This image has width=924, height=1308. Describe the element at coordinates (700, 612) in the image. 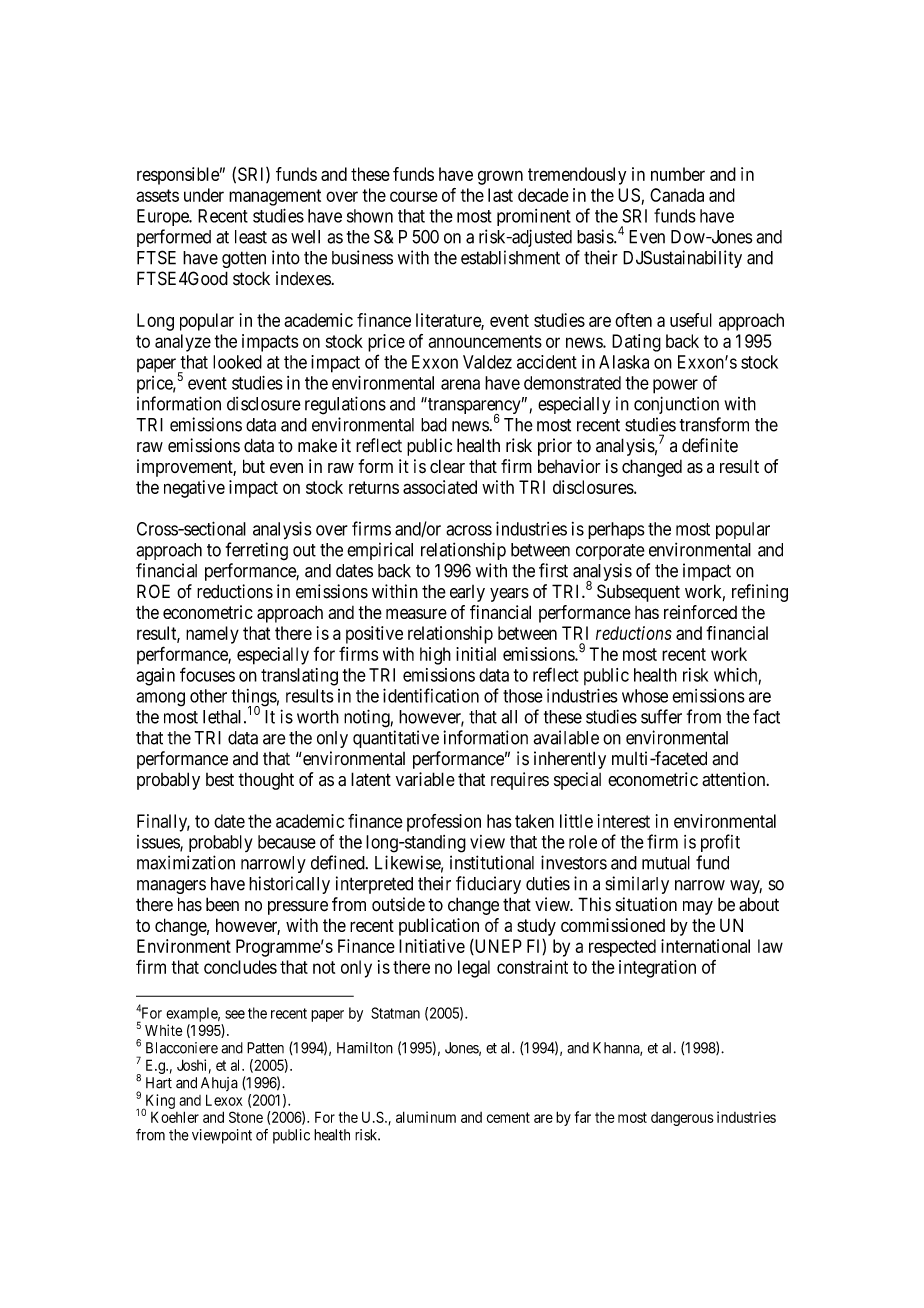

I see `reinforced` at that location.
